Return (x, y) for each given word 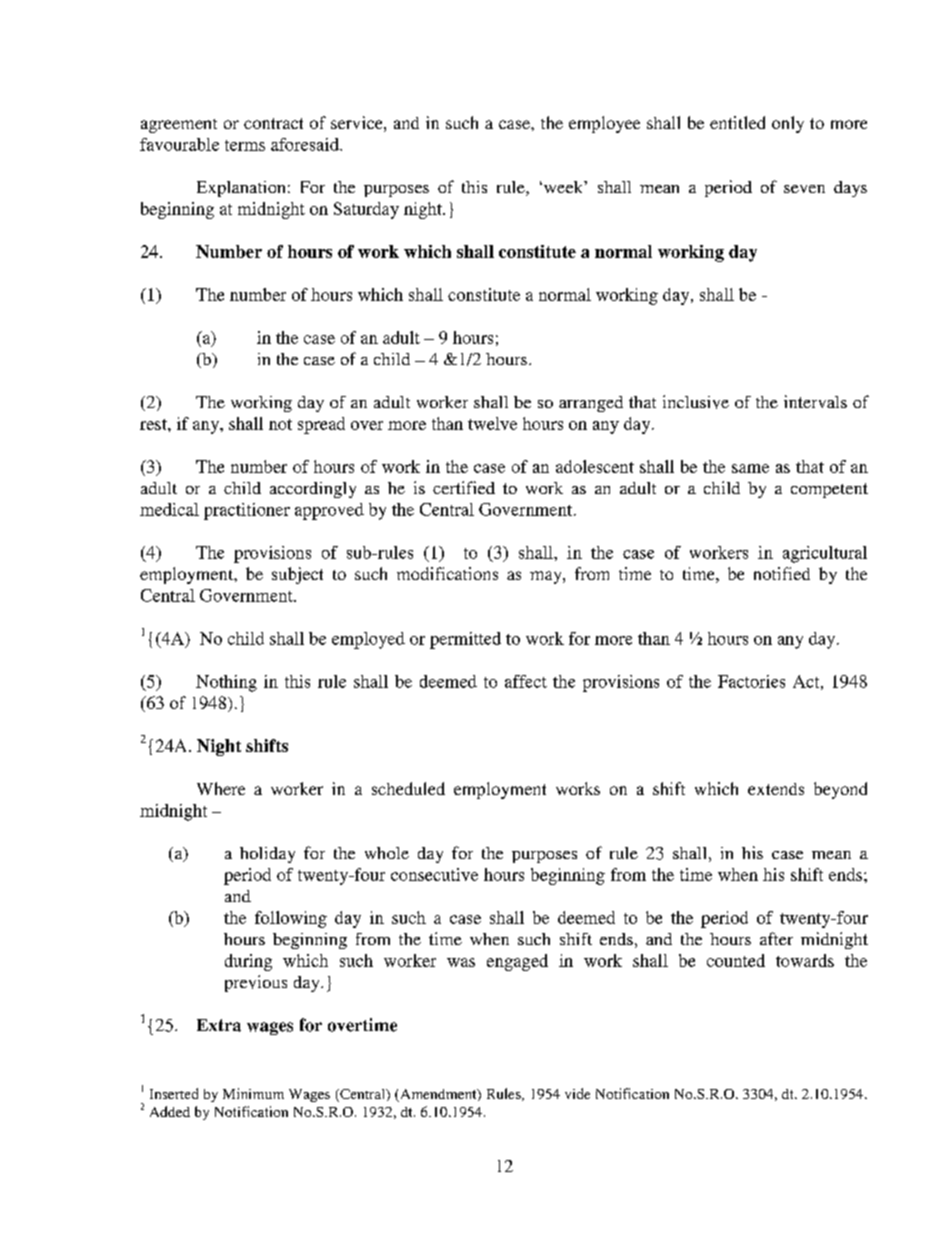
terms (245, 145)
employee (604, 124)
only (788, 124)
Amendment (438, 1095)
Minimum (253, 1093)
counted (736, 960)
